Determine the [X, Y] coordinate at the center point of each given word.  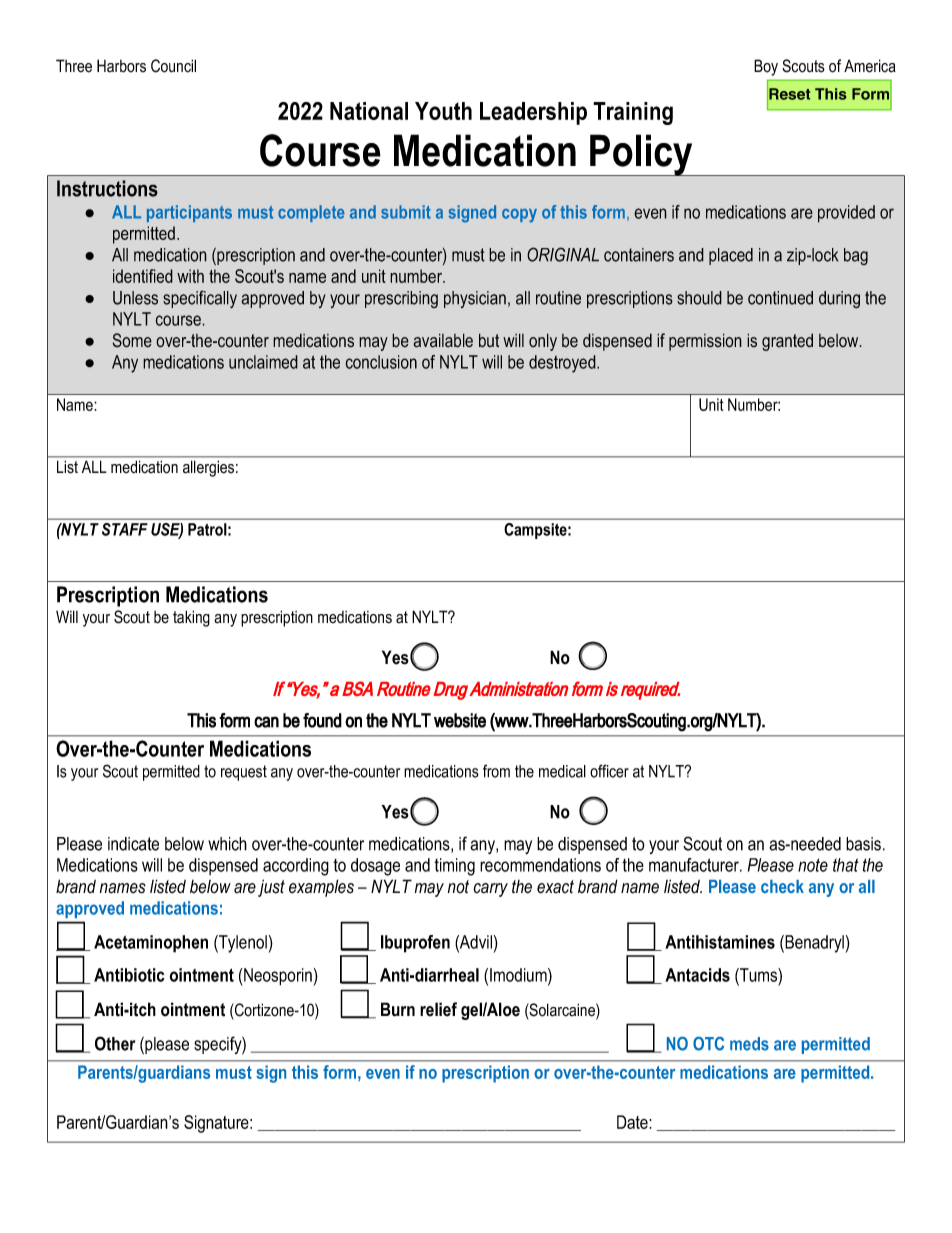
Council [173, 66]
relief [438, 1009]
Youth [443, 111]
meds [749, 1044]
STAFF [125, 529]
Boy [766, 67]
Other [115, 1043]
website [460, 720]
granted [787, 342]
